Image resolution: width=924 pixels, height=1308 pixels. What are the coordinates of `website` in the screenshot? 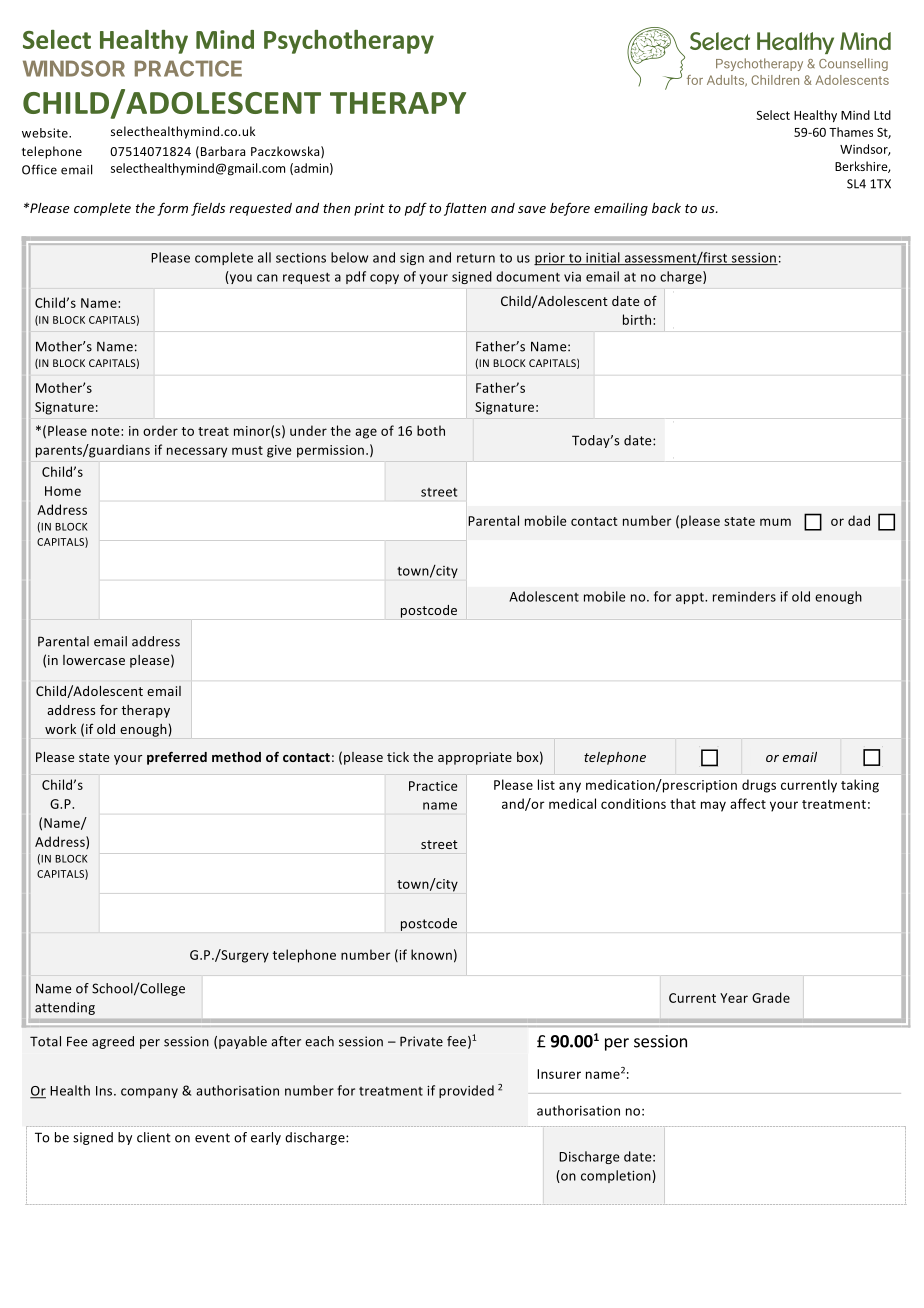 It's located at (46, 133).
